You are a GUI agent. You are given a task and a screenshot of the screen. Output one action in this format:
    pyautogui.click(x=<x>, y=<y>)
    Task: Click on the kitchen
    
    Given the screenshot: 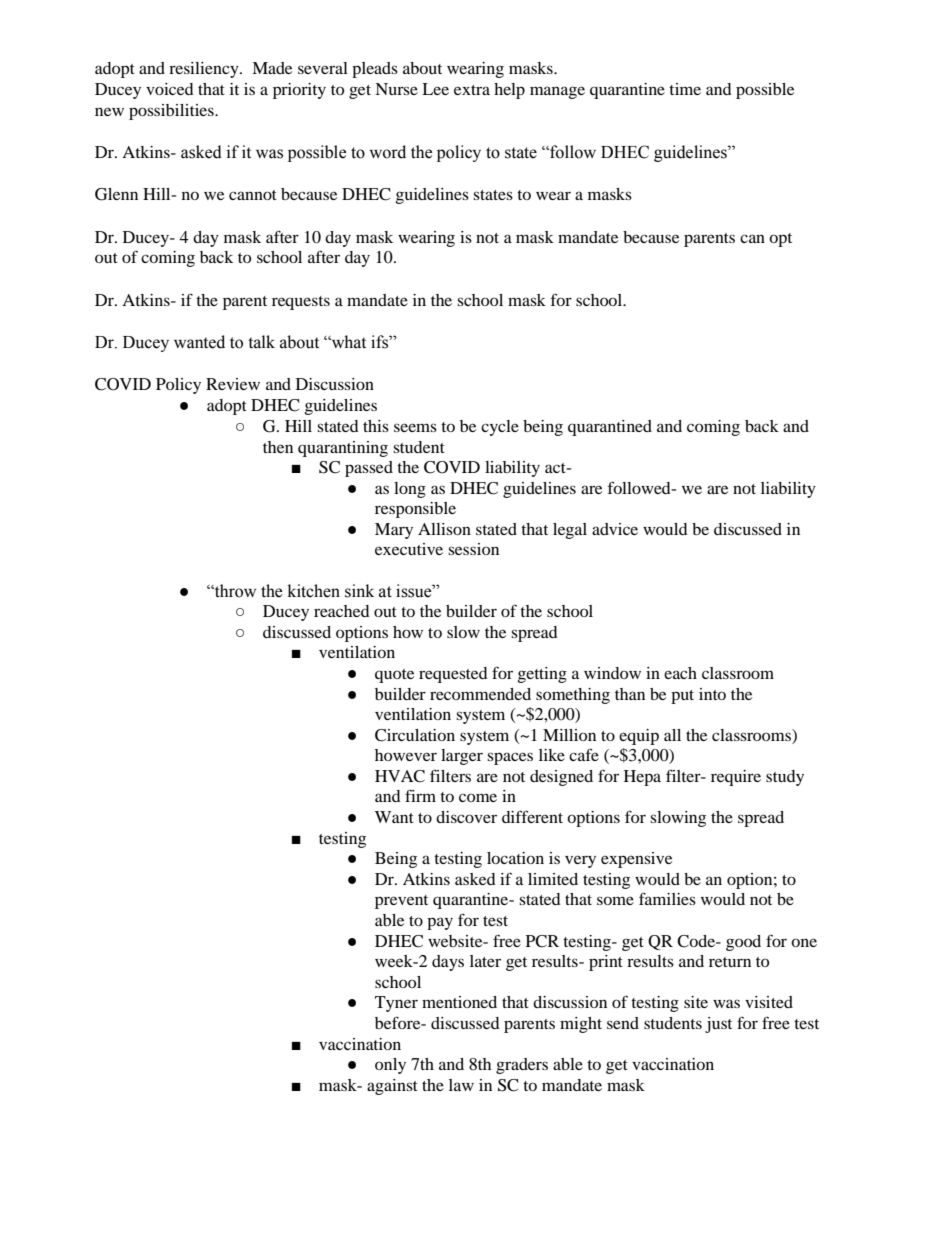 What is the action you would take?
    pyautogui.click(x=314, y=591)
